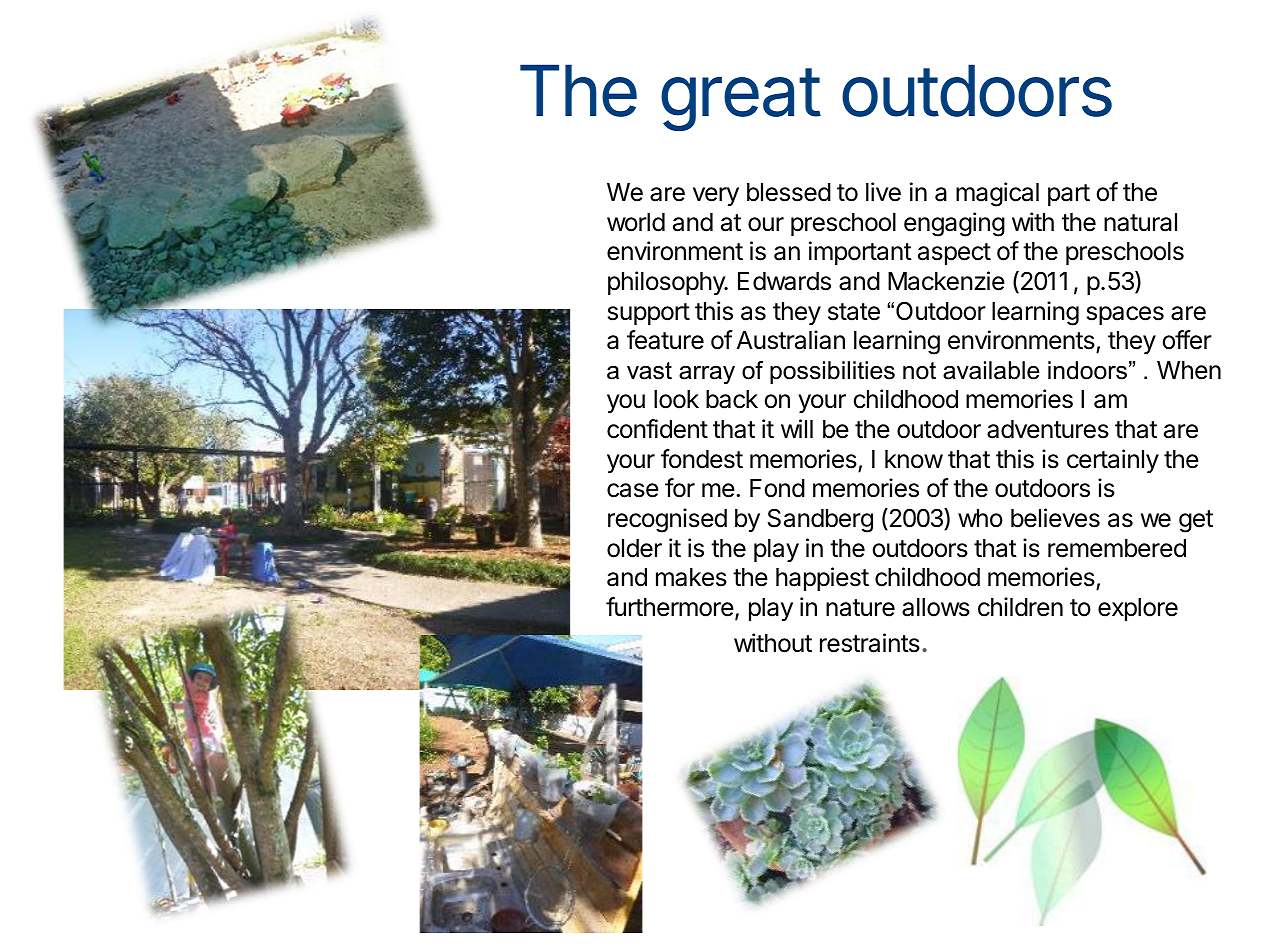 Image resolution: width=1270 pixels, height=952 pixels. What do you see at coordinates (1189, 370) in the screenshot?
I see `When` at bounding box center [1189, 370].
